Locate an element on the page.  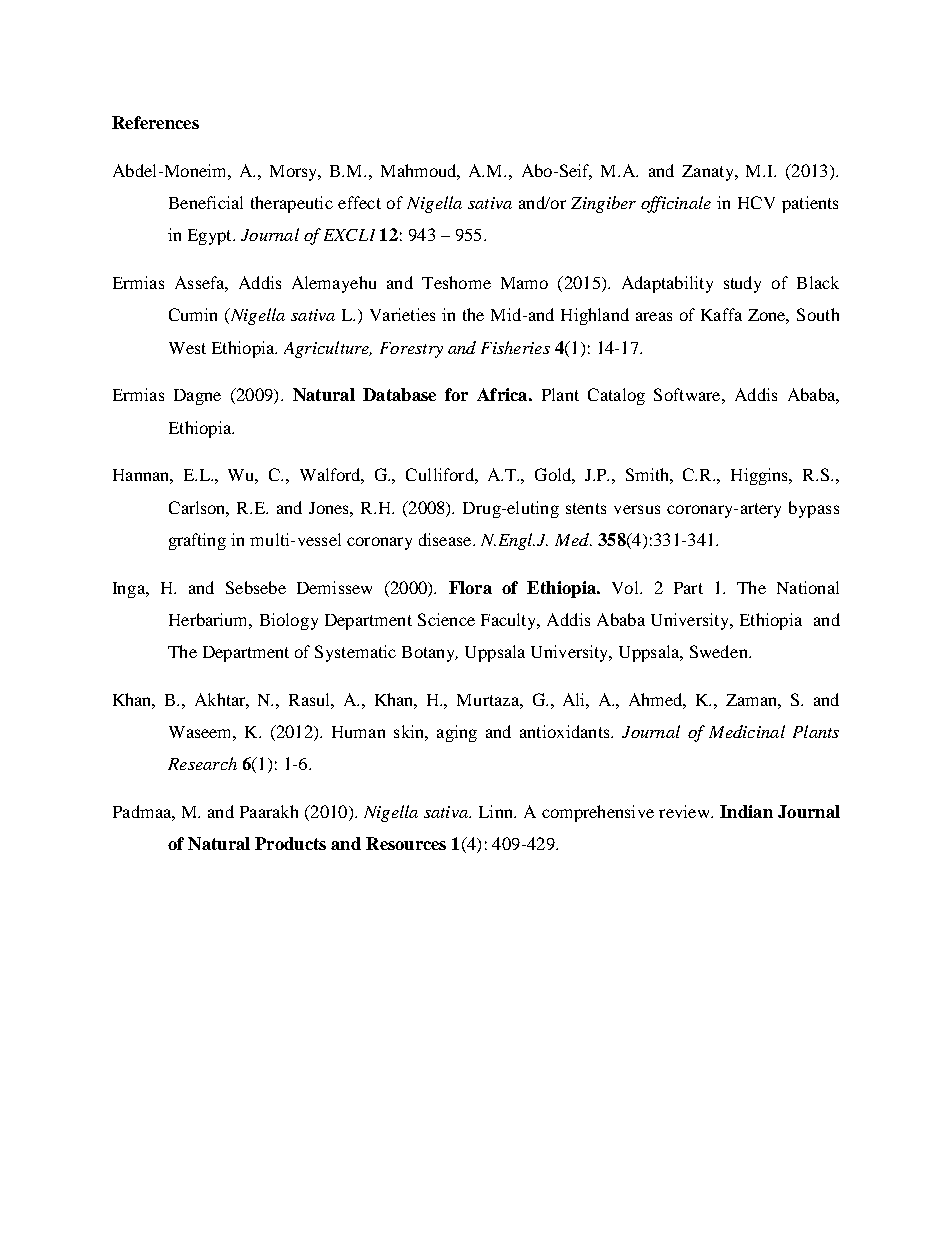
Inga is located at coordinates (130, 590).
